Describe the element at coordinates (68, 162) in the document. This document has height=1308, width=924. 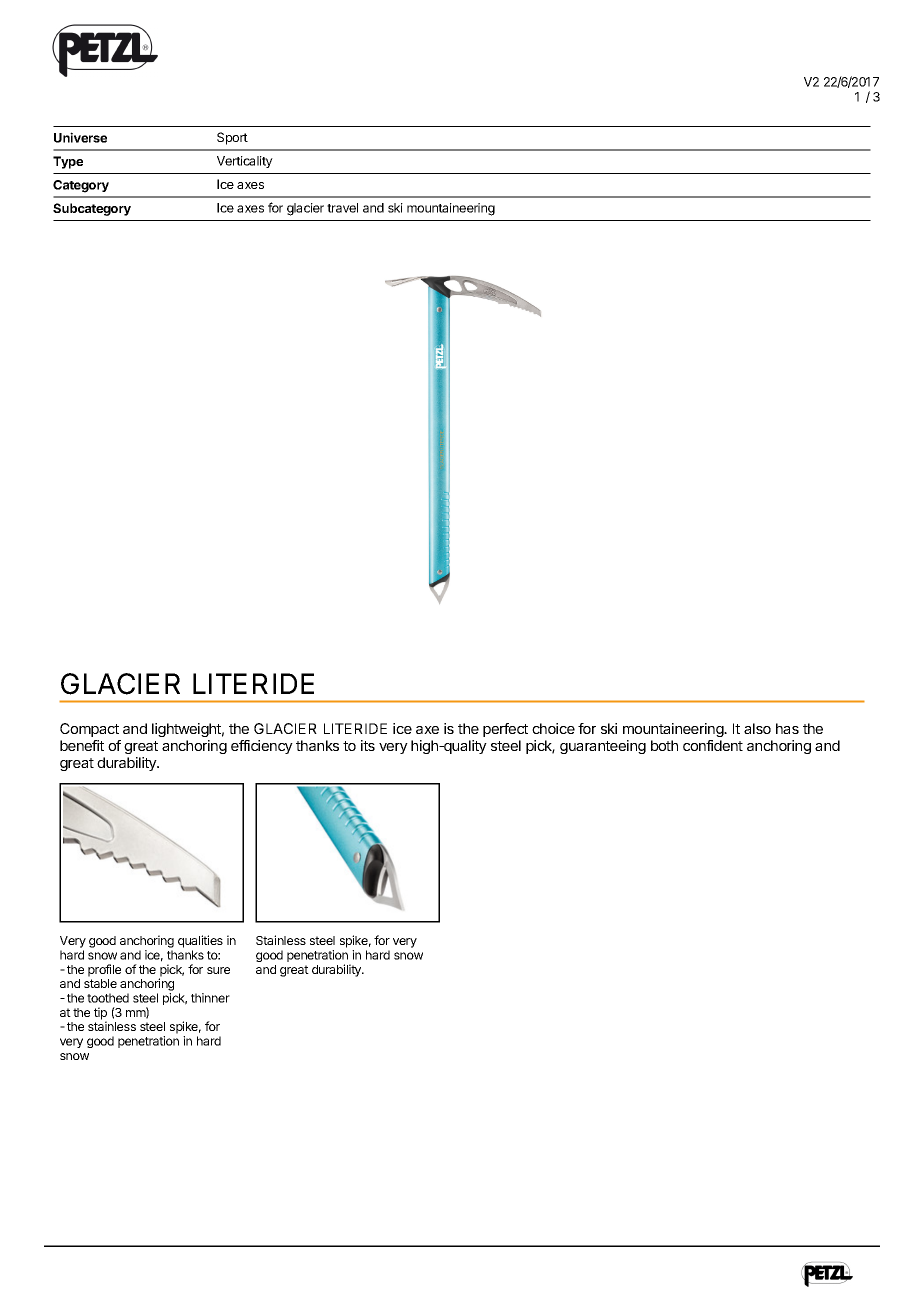
I see `Type` at that location.
